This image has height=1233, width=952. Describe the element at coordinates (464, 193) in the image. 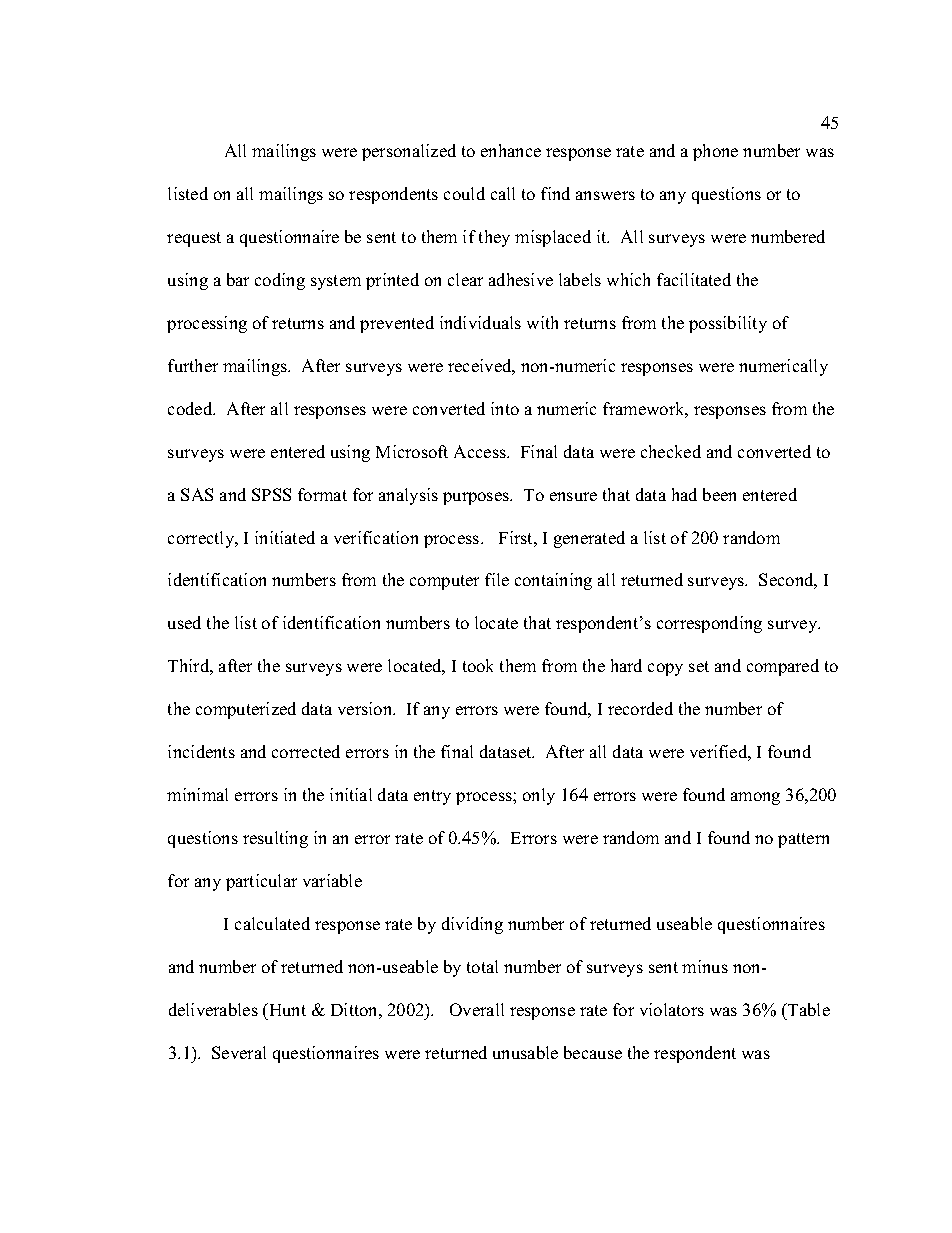

I see `could` at that location.
